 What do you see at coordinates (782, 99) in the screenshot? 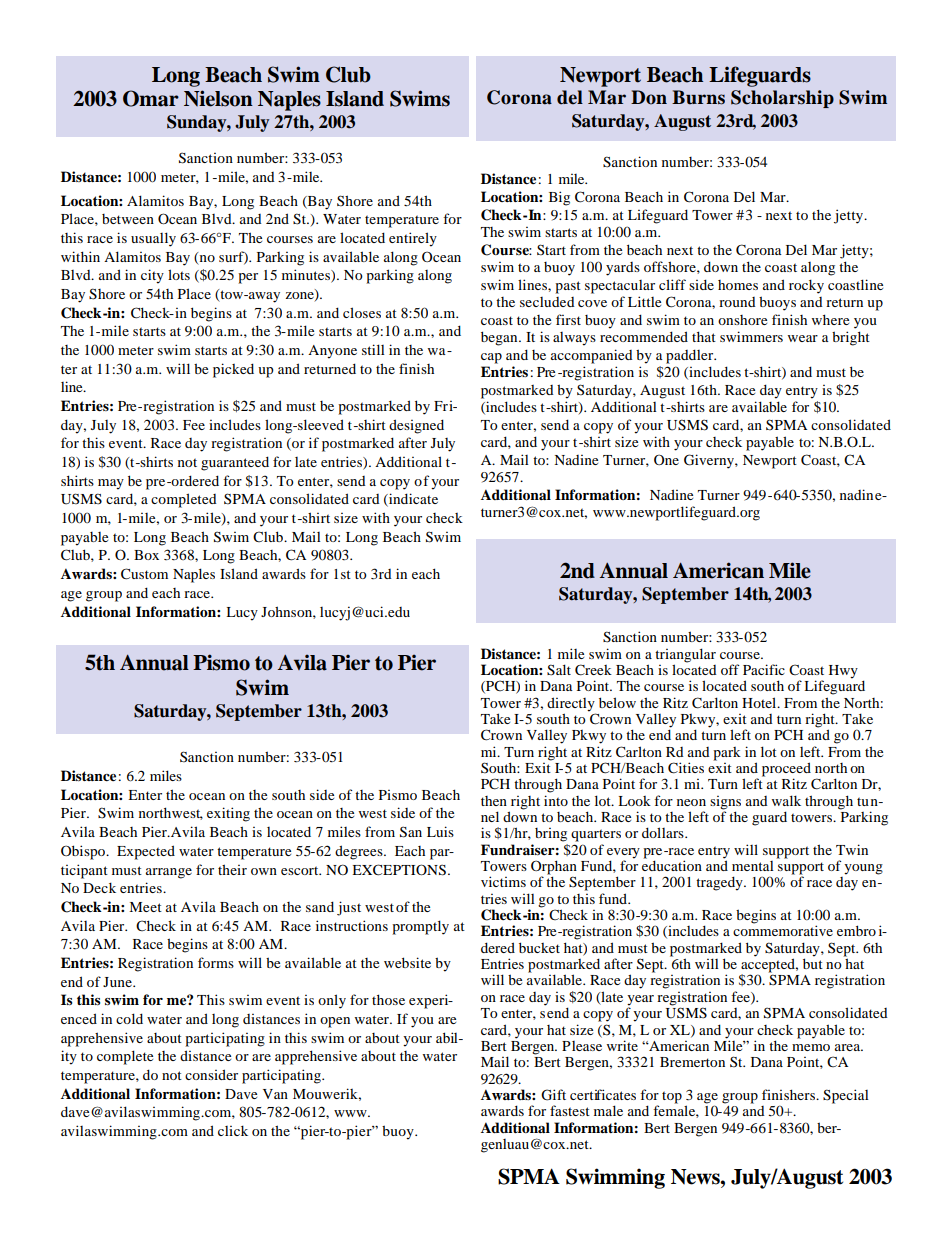
I see `Scholarship` at bounding box center [782, 99].
